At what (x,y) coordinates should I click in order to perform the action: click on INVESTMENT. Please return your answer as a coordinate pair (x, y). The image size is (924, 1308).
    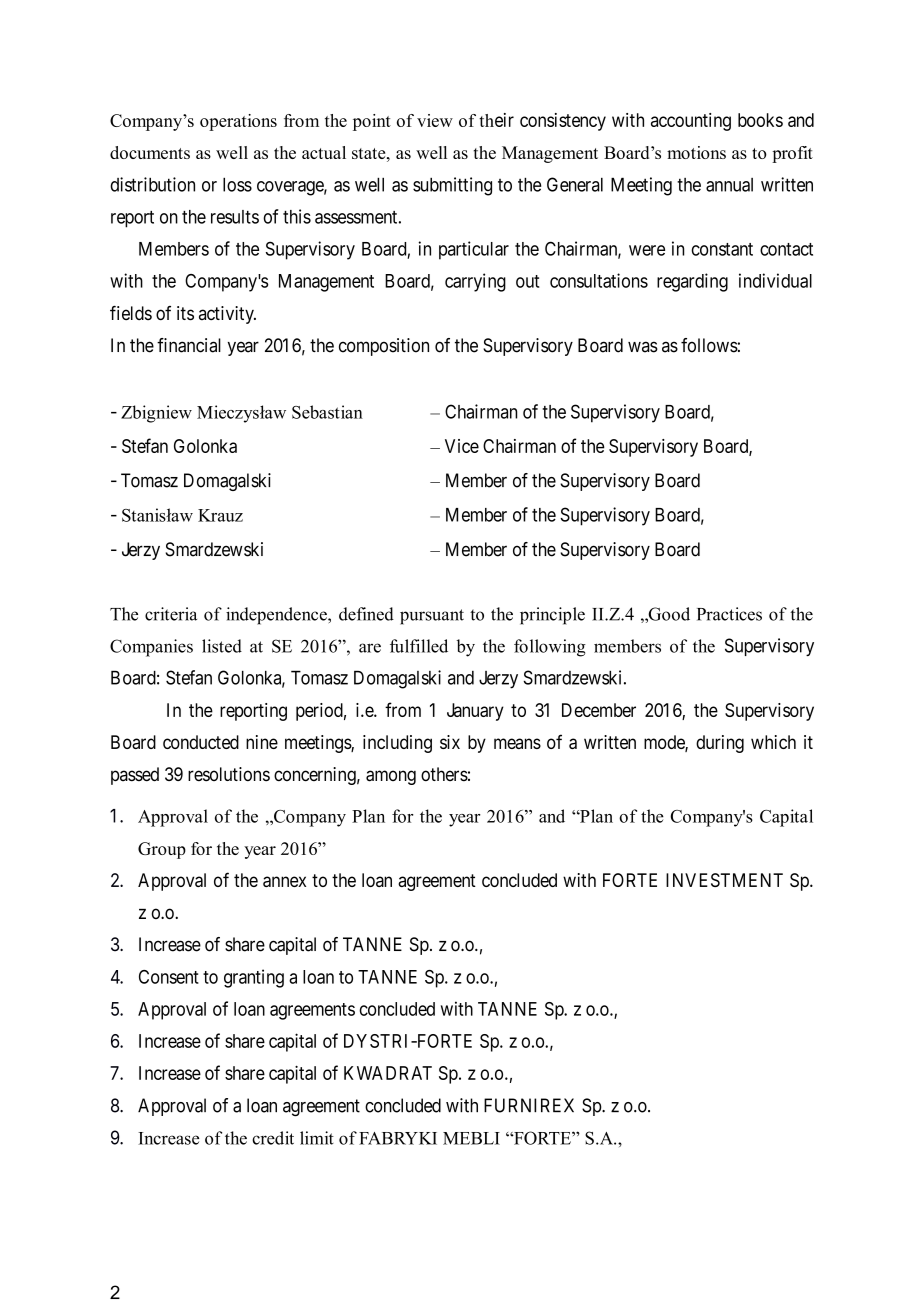
    Looking at the image, I should click on (724, 880).
